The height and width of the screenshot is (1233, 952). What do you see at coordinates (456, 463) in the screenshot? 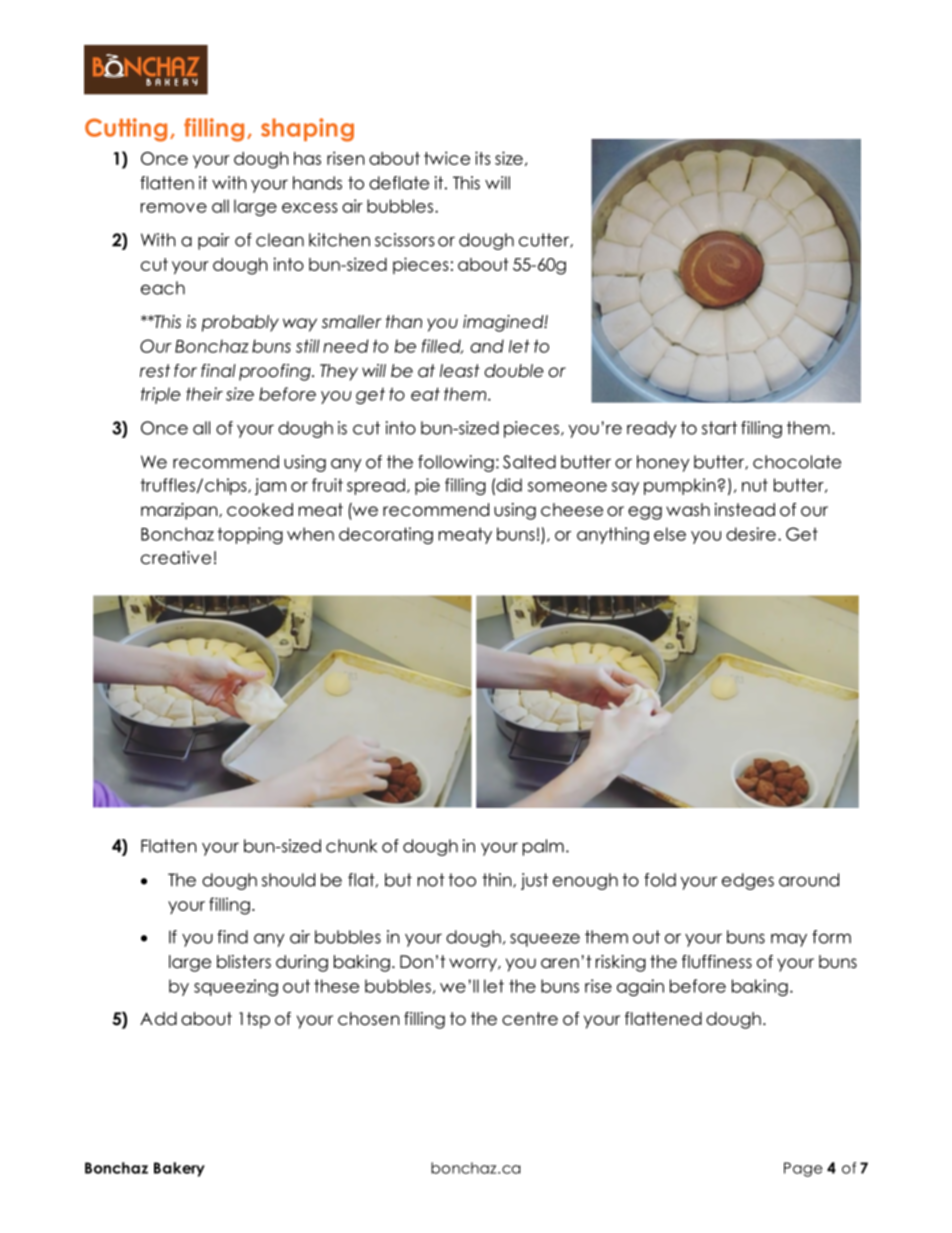
I see `following` at bounding box center [456, 463].
